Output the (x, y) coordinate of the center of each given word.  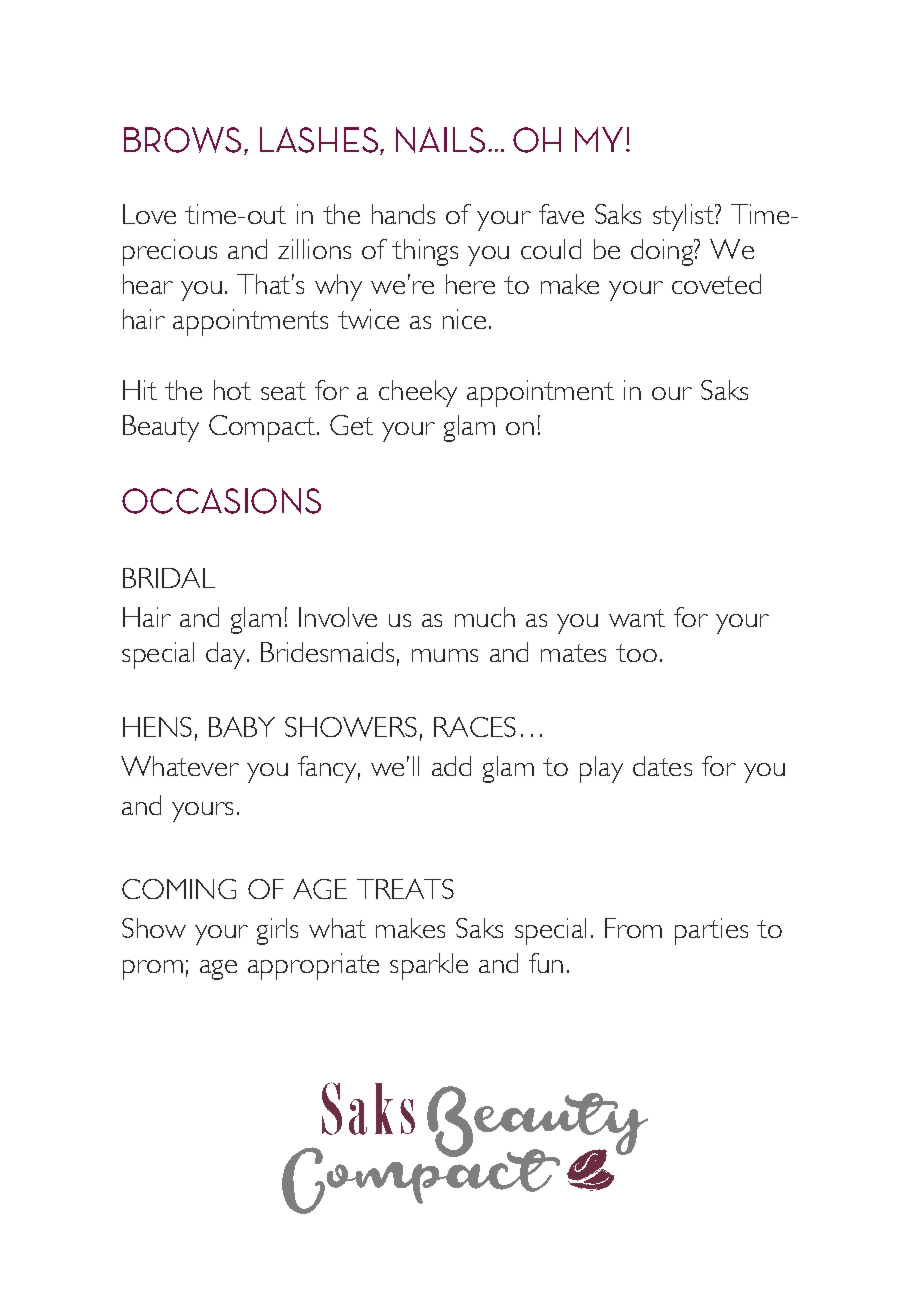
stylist (684, 217)
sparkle (429, 966)
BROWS (182, 140)
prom (153, 970)
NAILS (440, 140)
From (633, 928)
